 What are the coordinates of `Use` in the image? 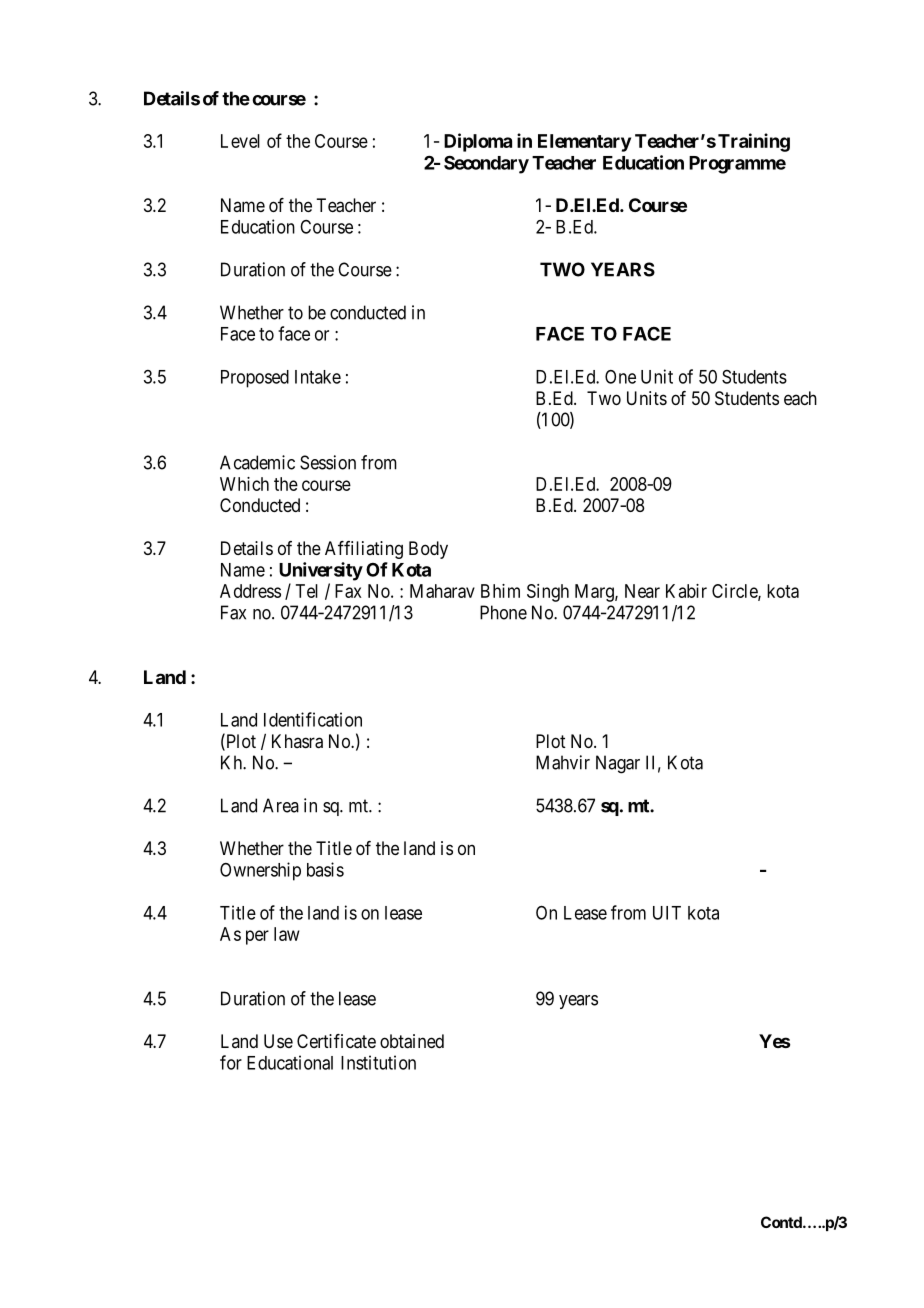 It's located at (278, 1041).
